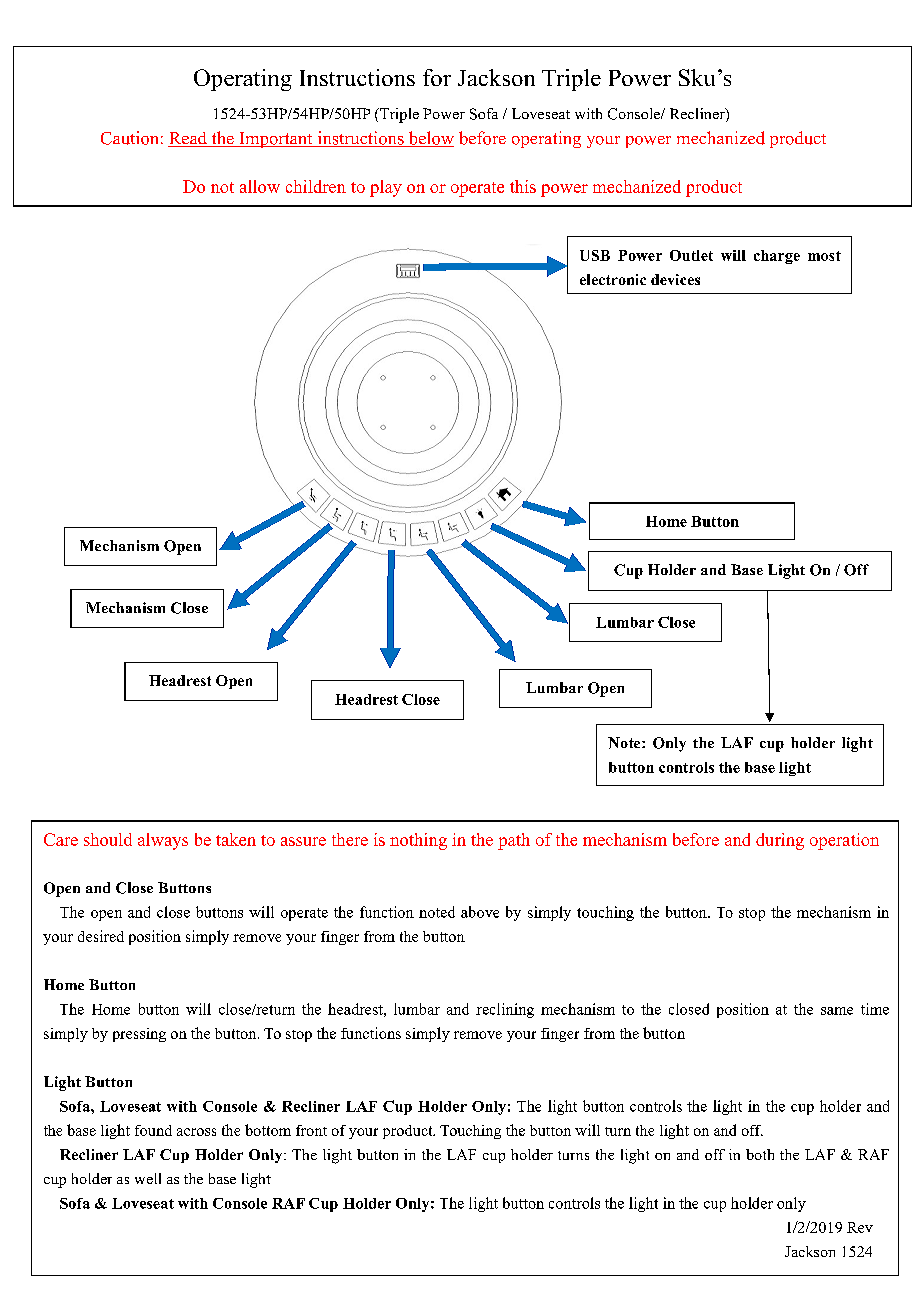 The image size is (924, 1308). What do you see at coordinates (188, 139) in the image?
I see `Read` at bounding box center [188, 139].
